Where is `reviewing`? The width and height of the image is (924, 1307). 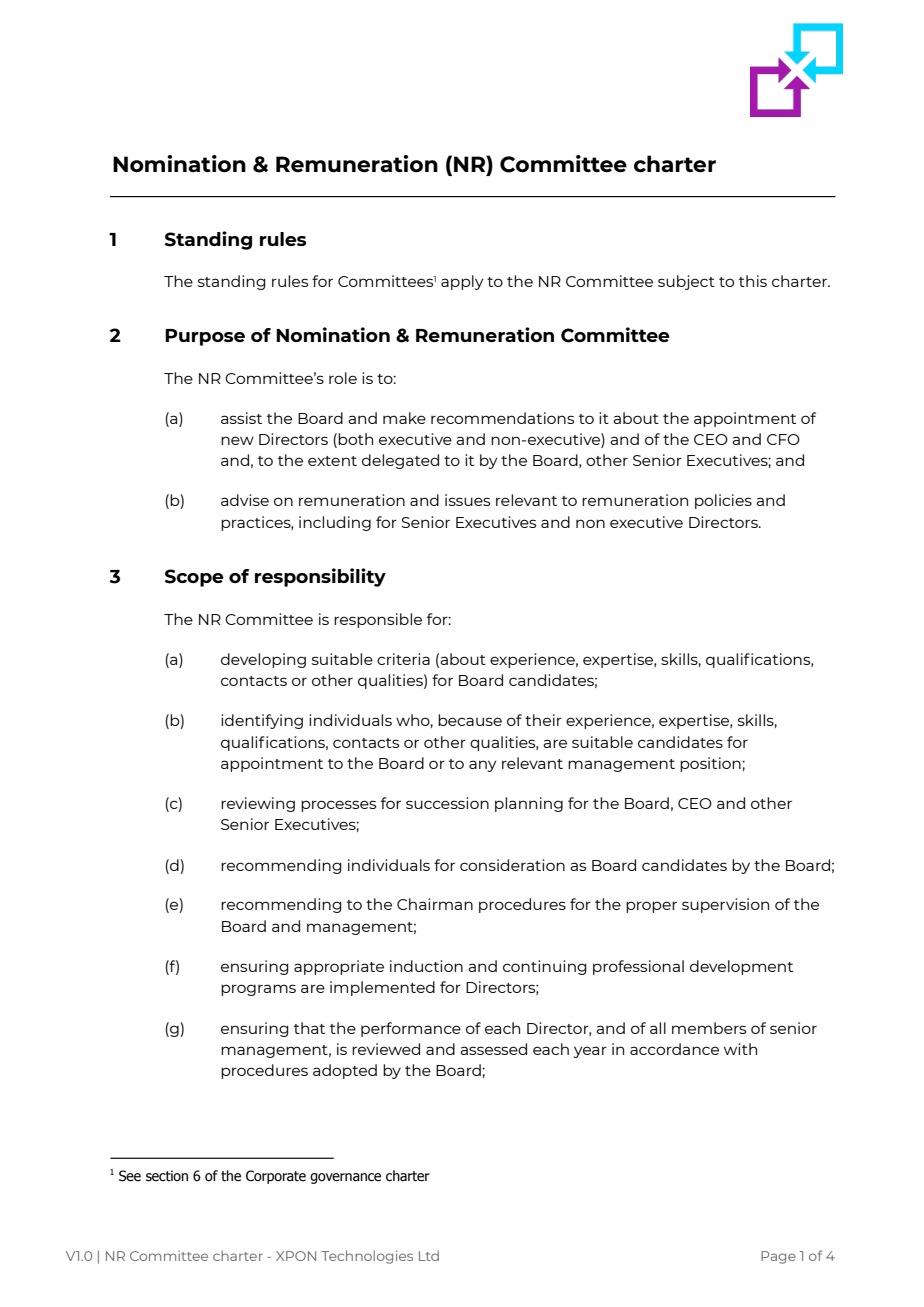
reviewing is located at coordinates (258, 804).
